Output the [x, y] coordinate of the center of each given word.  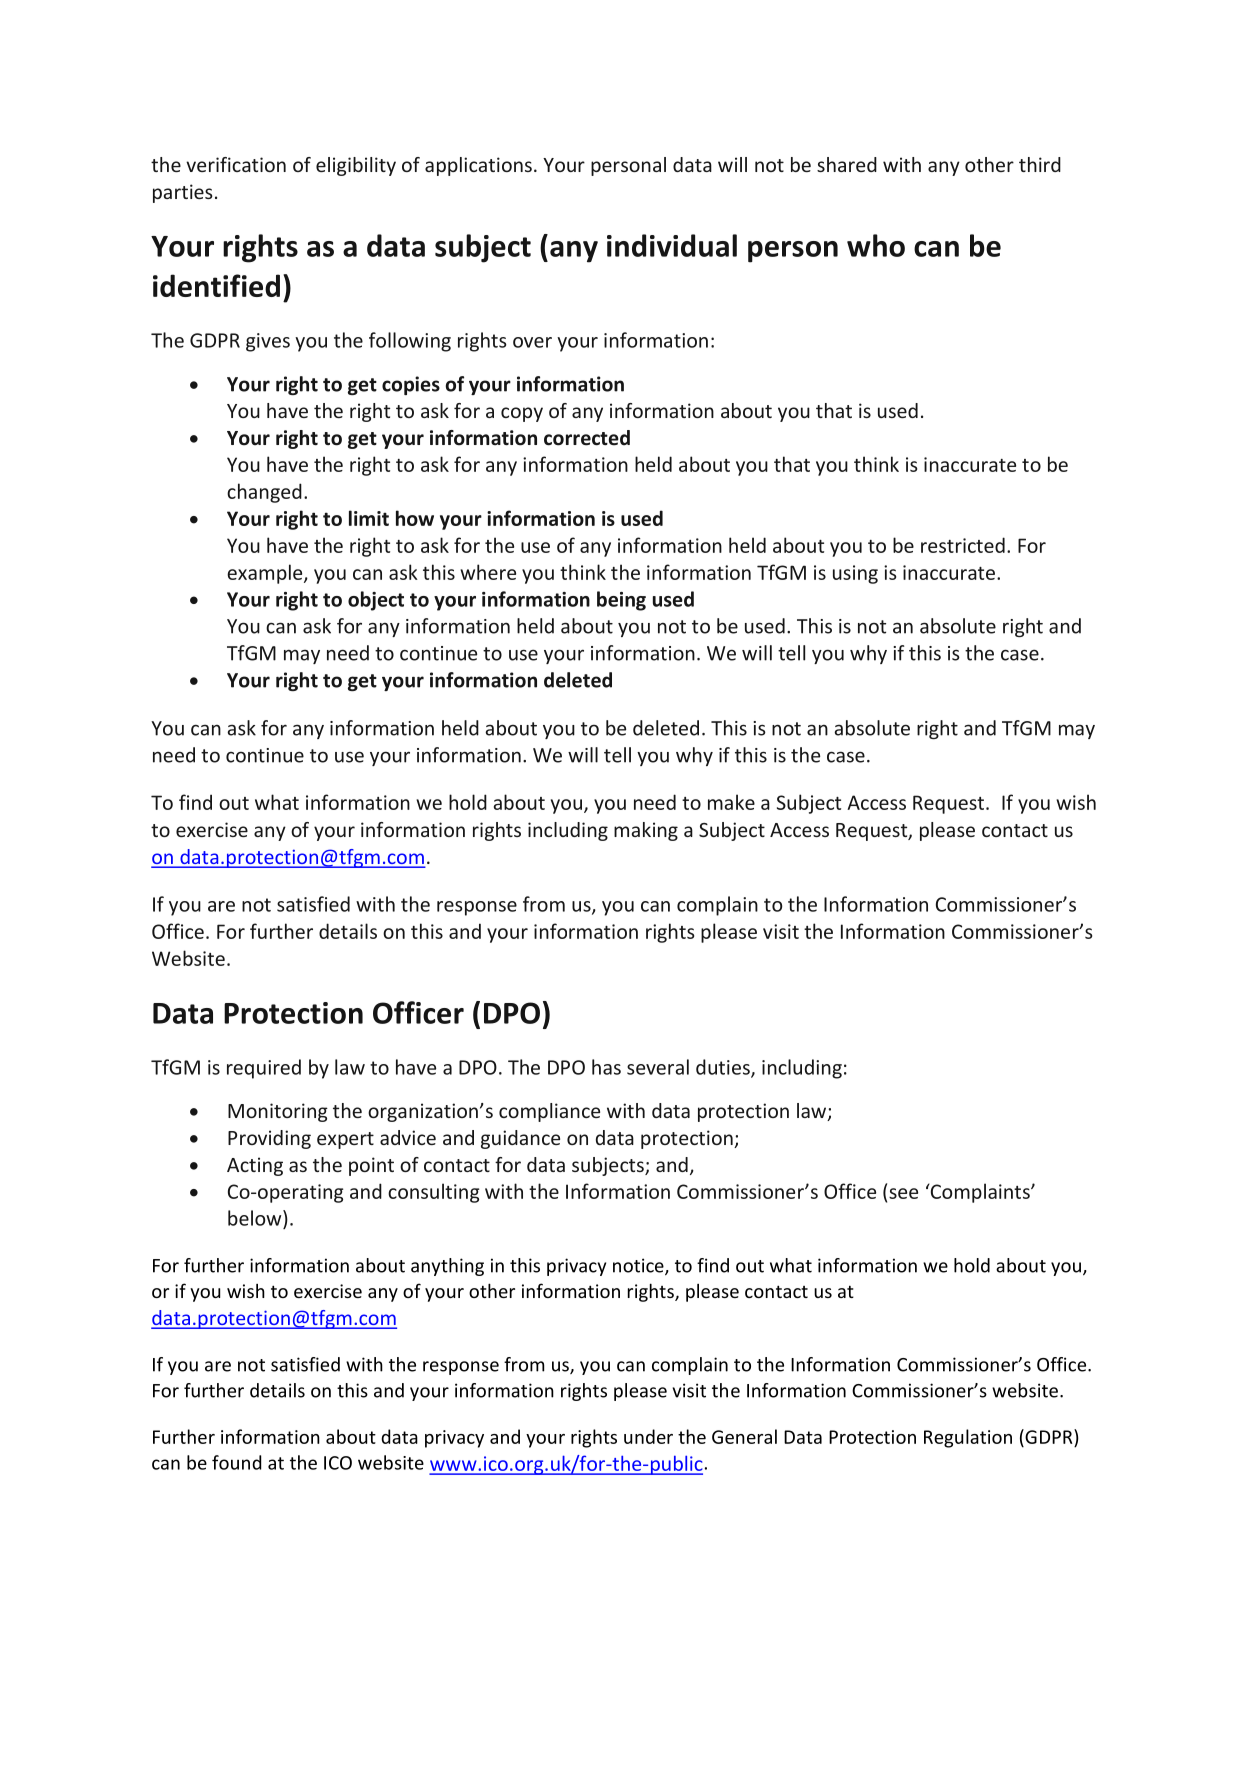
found [236, 1462]
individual [672, 245]
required [264, 1069]
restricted [963, 545]
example [266, 574]
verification [236, 164]
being [621, 601]
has [606, 1067]
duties [724, 1068]
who [876, 245]
